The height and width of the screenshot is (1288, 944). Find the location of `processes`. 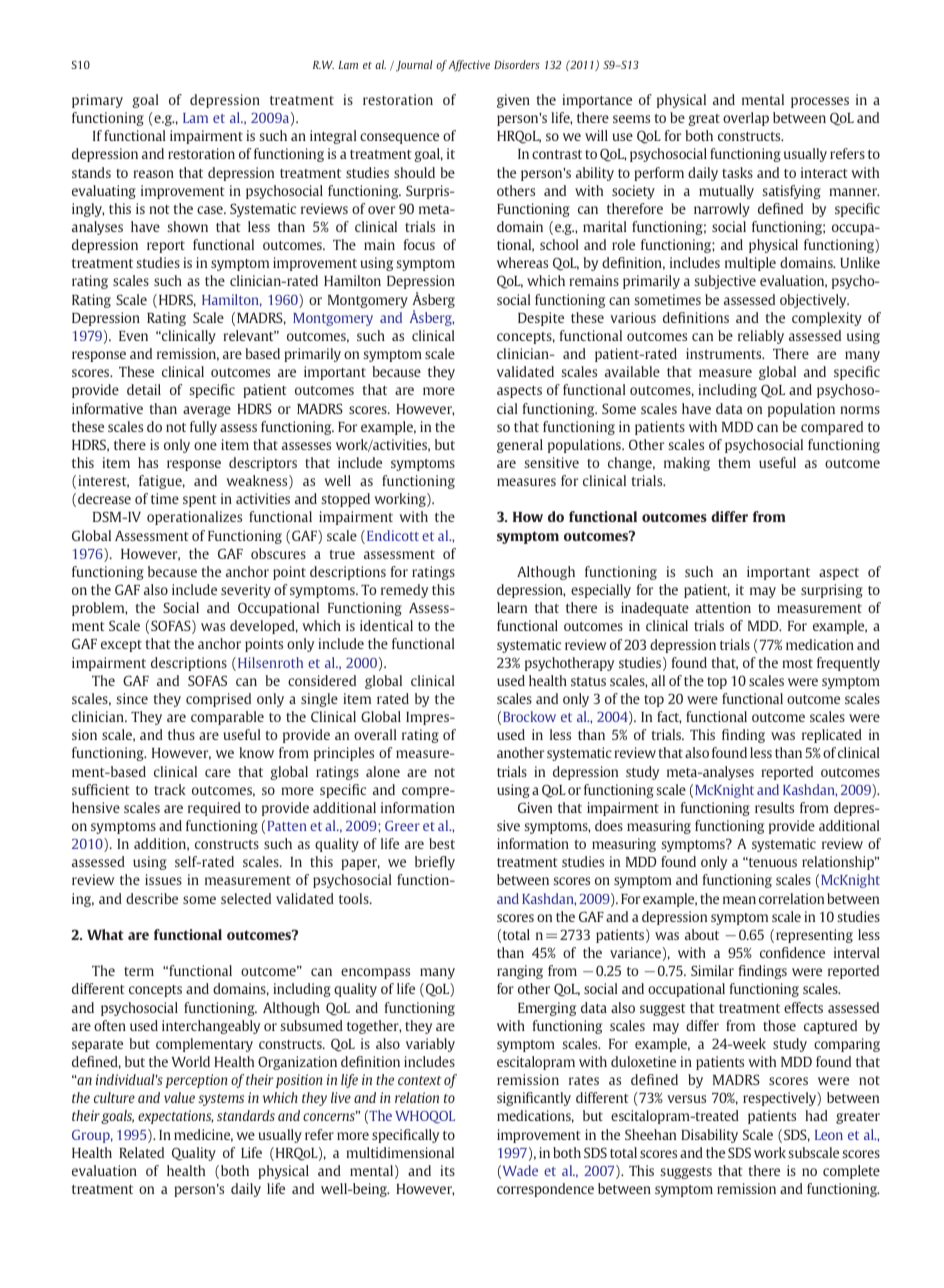

processes is located at coordinates (820, 102).
